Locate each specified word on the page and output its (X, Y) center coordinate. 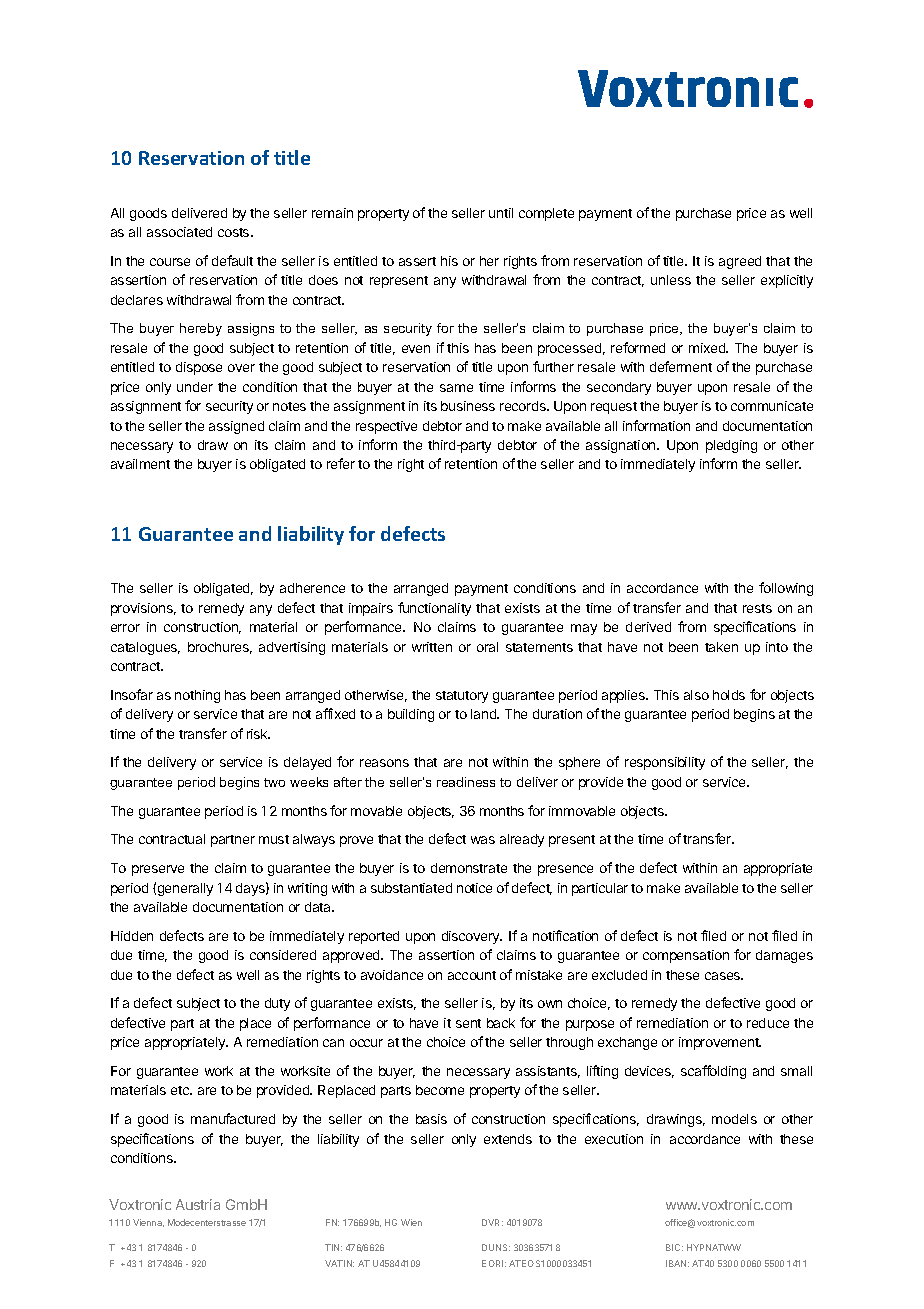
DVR (492, 1222)
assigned (236, 427)
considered (283, 955)
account (472, 975)
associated (179, 232)
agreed (740, 262)
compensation (686, 956)
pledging (731, 446)
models (734, 1119)
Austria (198, 1204)
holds (729, 695)
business (468, 406)
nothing (197, 696)
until (501, 213)
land (484, 714)
